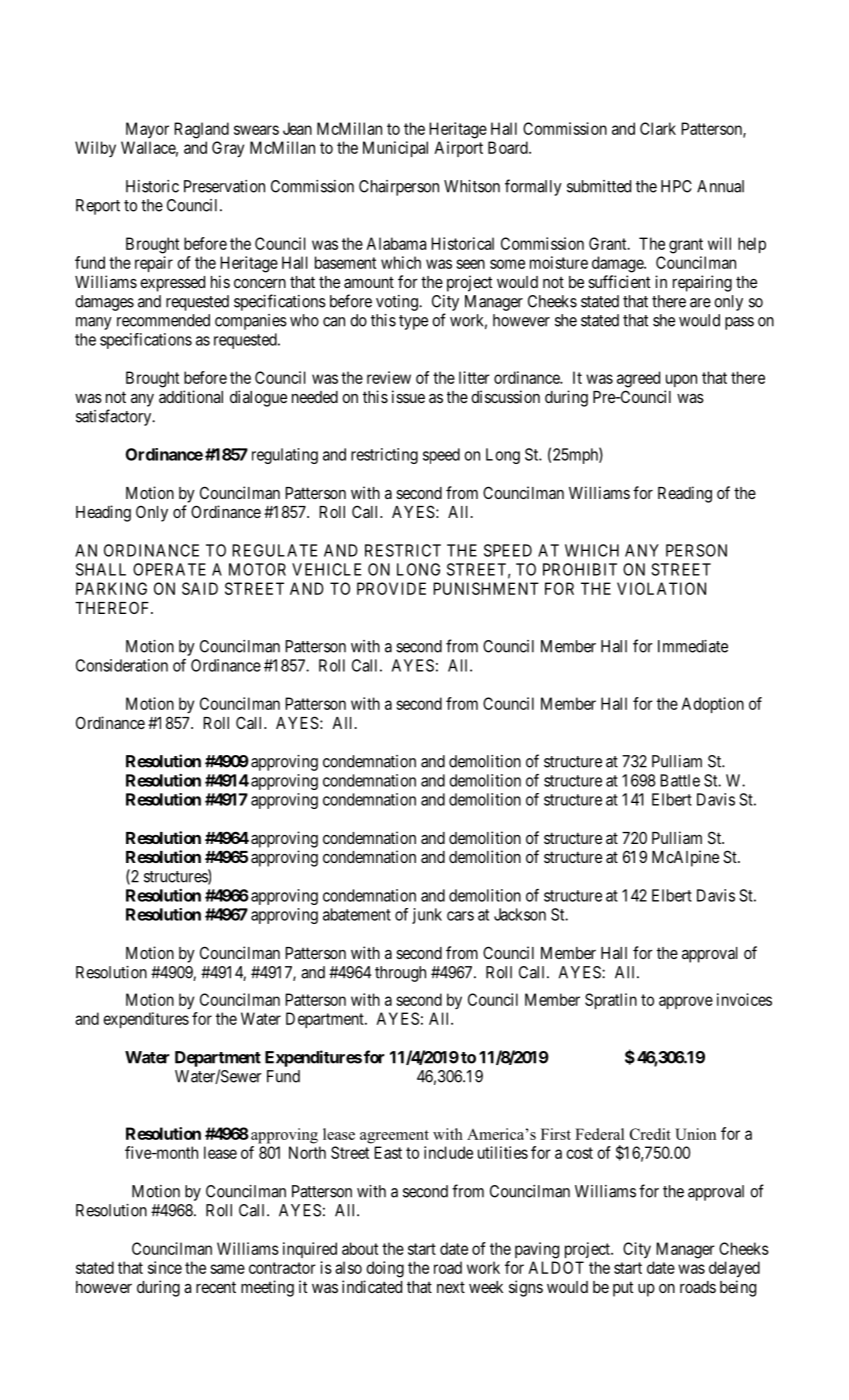  Describe the element at coordinates (165, 1267) in the screenshot. I see `since` at that location.
